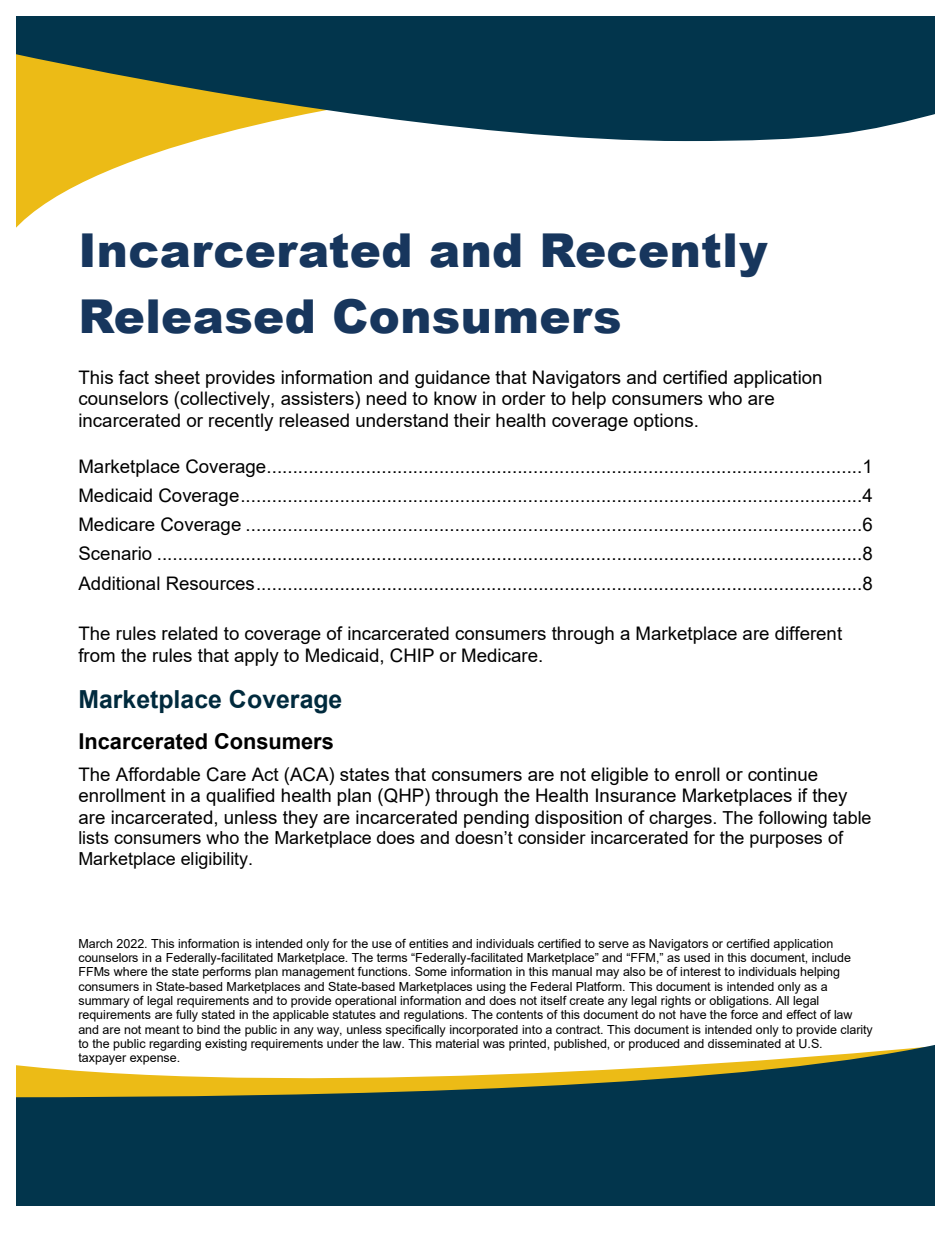 This screenshot has height=1233, width=952. Describe the element at coordinates (496, 819) in the screenshot. I see `pending` at that location.
